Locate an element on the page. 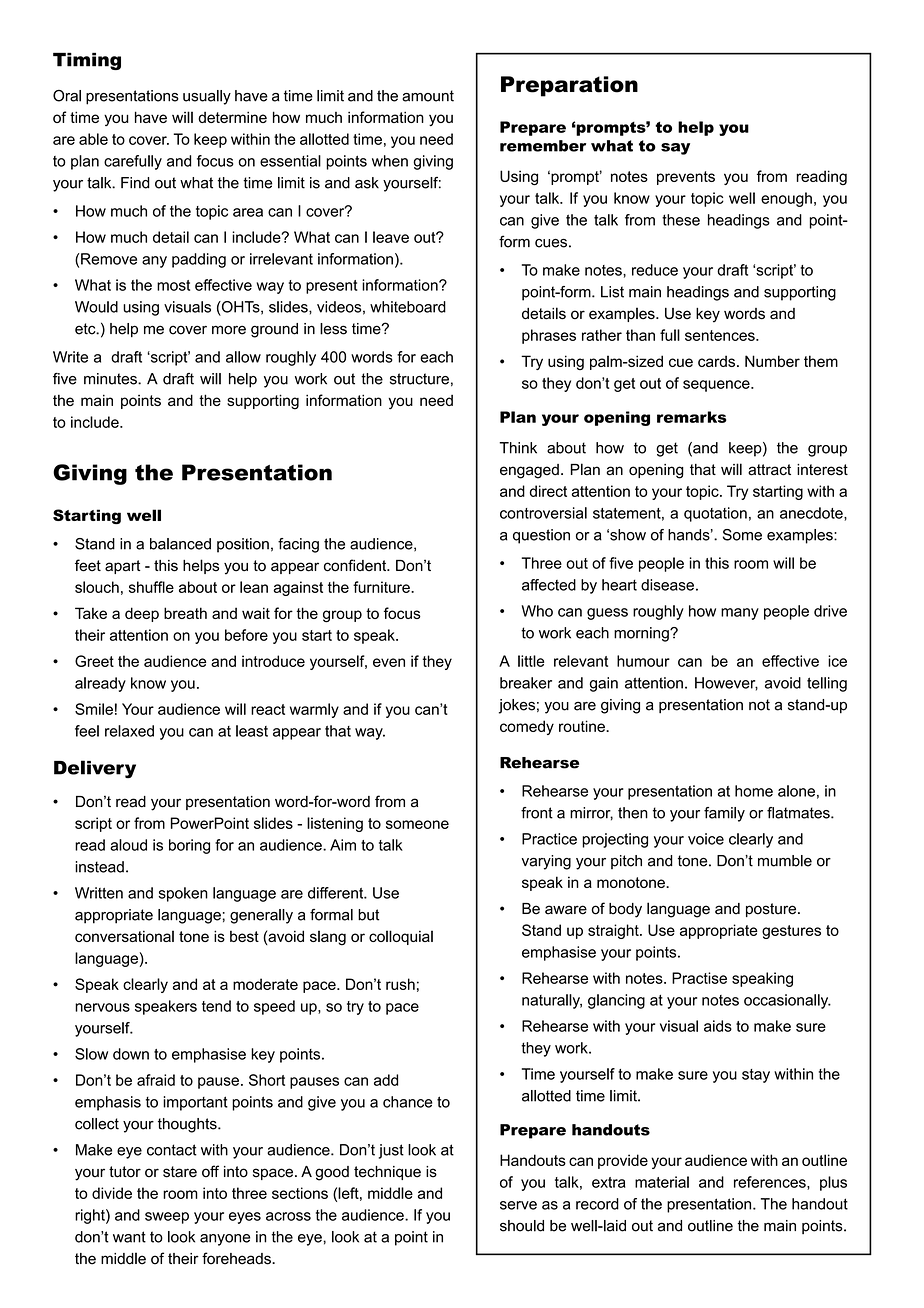 The height and width of the document is (1308, 924). minutes is located at coordinates (111, 379).
